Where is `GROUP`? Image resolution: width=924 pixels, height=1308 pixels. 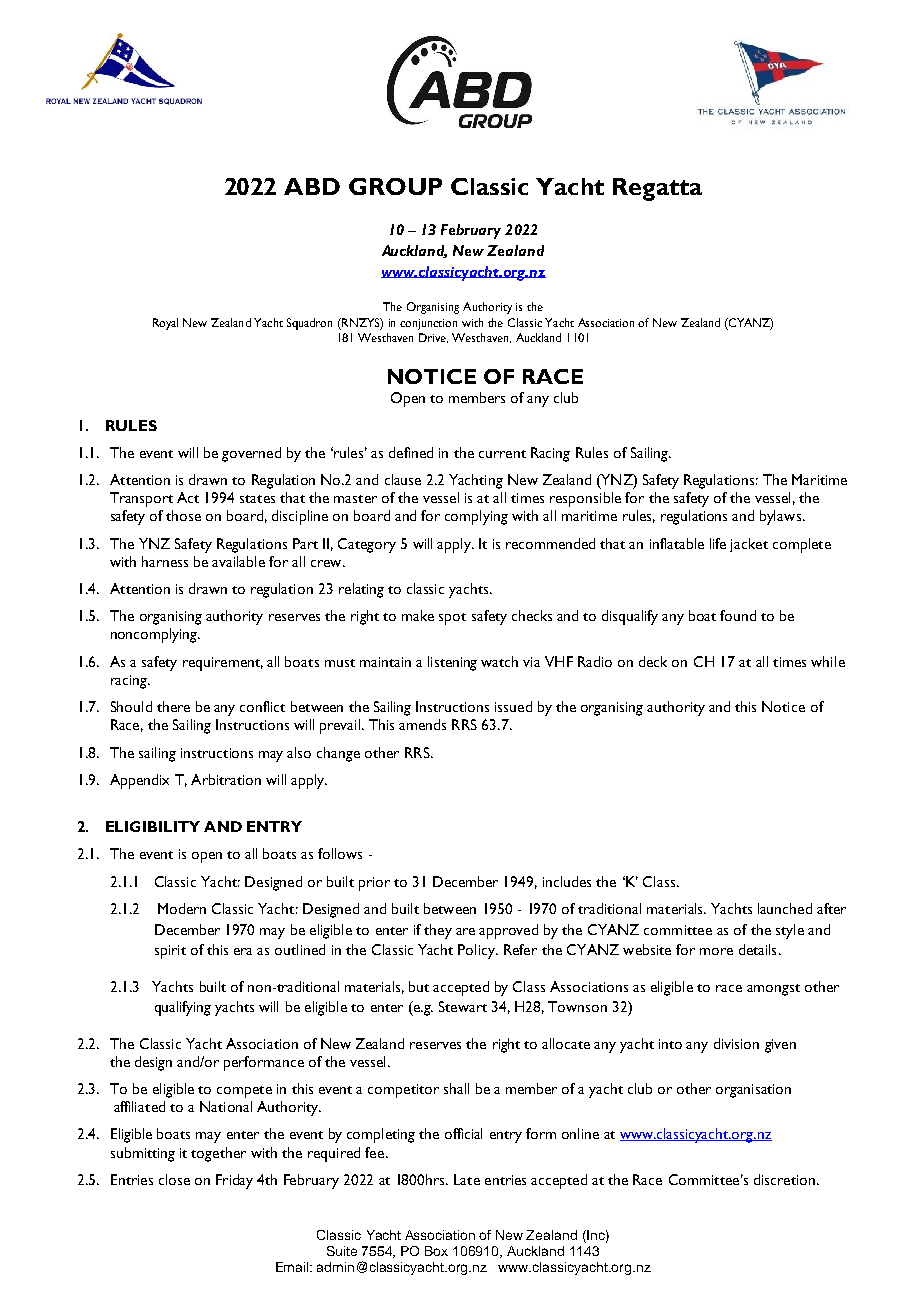
GROUP is located at coordinates (395, 186).
